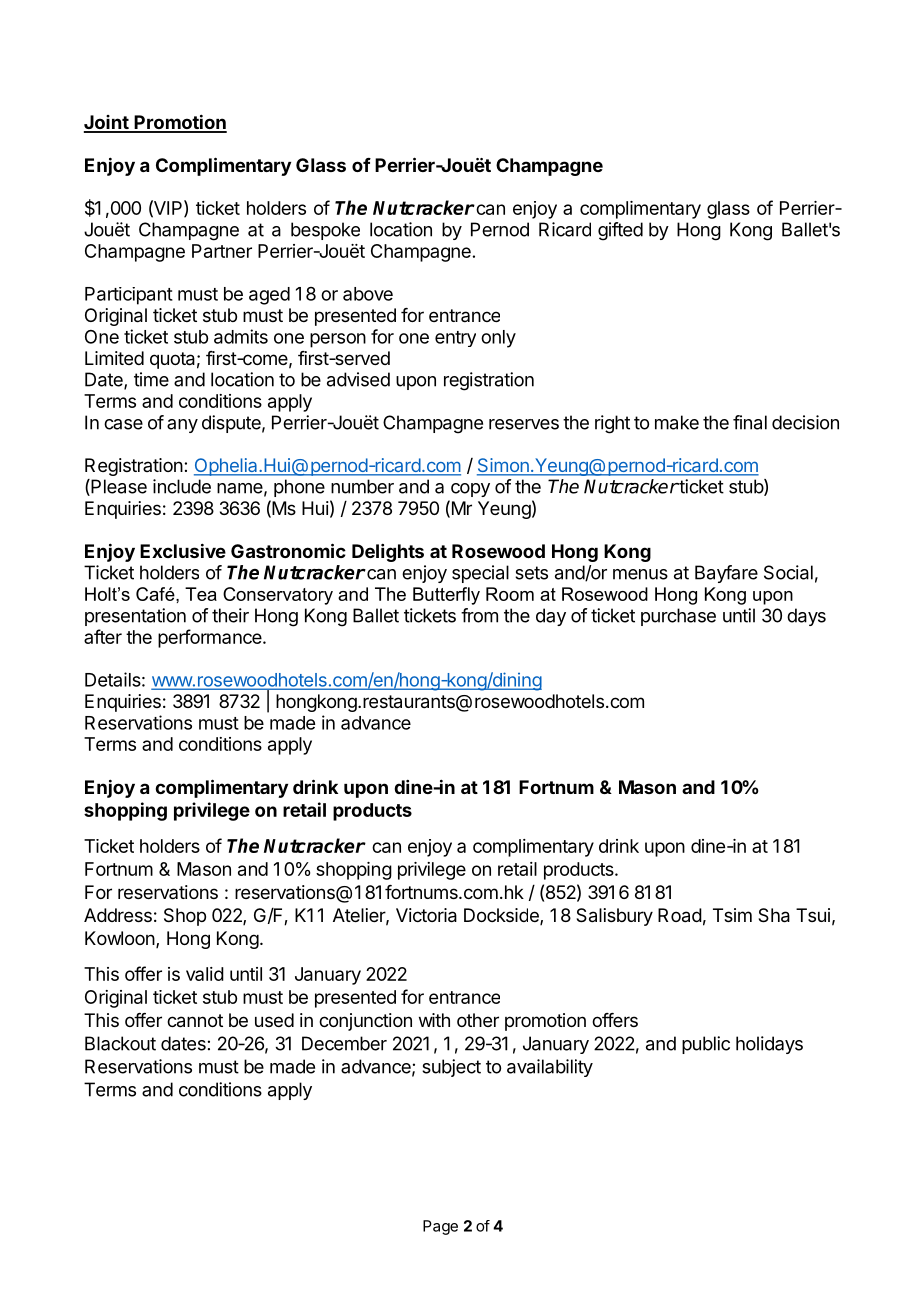 This page has width=924, height=1308. I want to click on Page, so click(440, 1227).
